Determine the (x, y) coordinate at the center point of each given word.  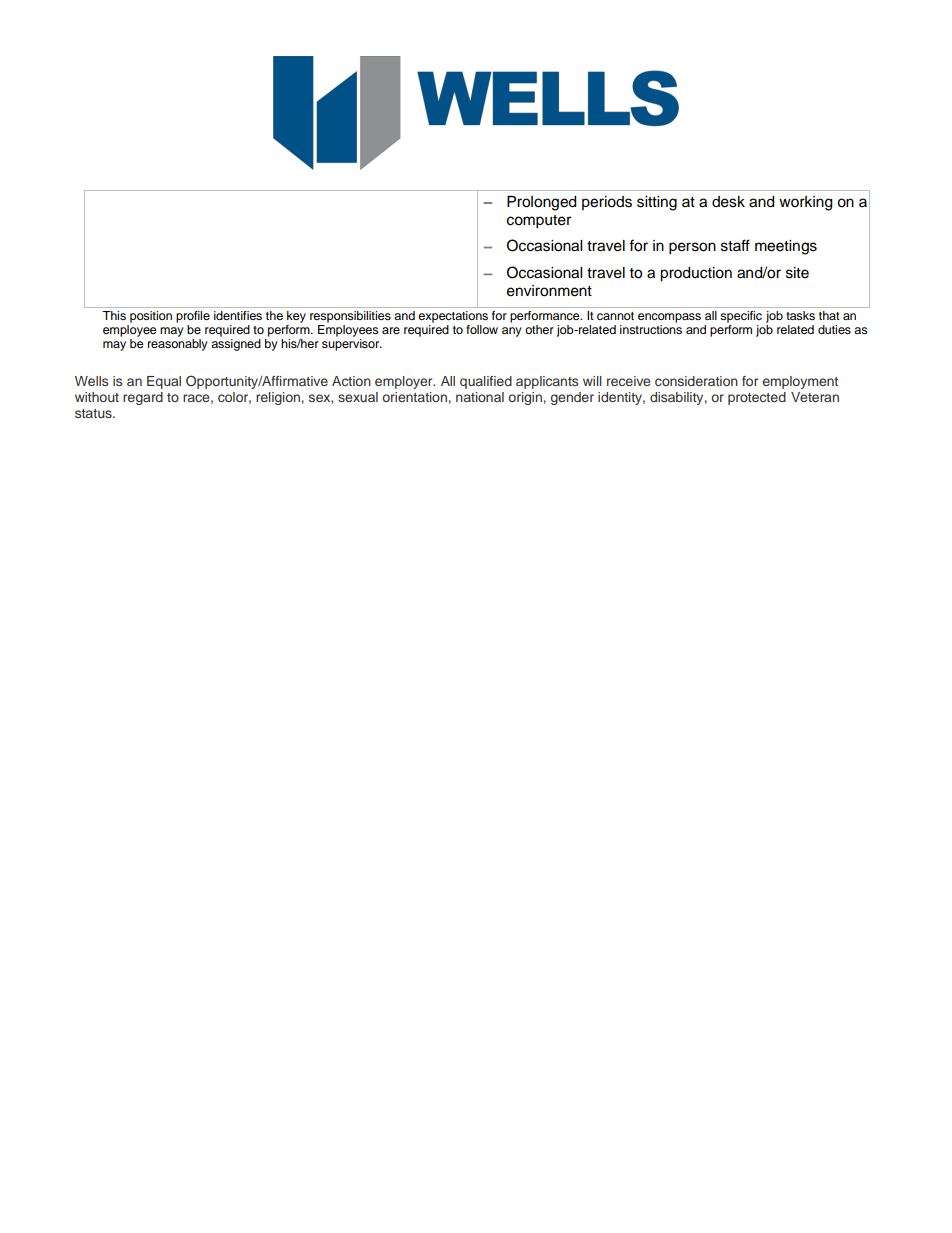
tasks (800, 315)
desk (728, 202)
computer (539, 222)
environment (549, 291)
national (480, 397)
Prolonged (541, 203)
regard (143, 398)
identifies (238, 315)
